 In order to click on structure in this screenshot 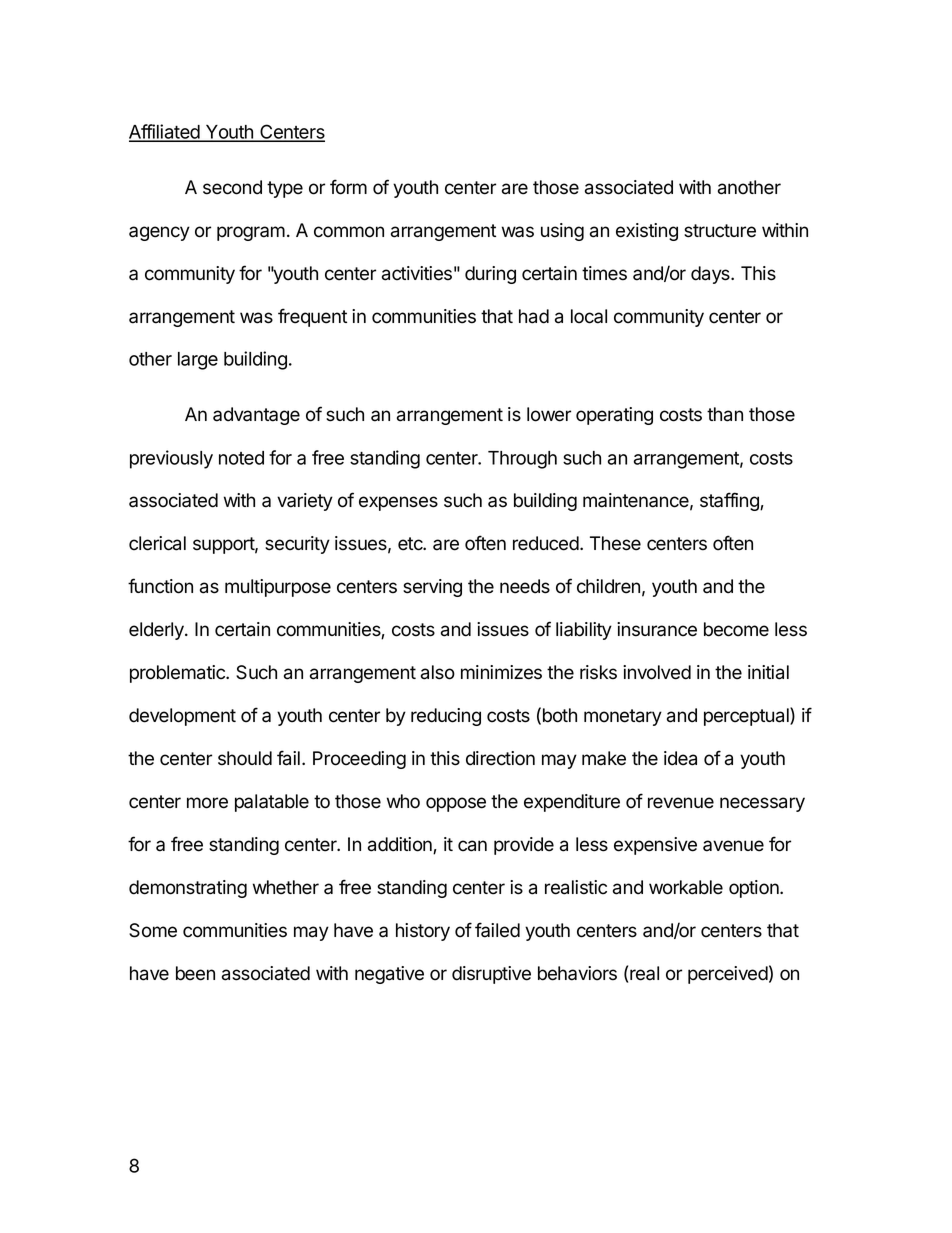, I will do `click(720, 231)`.
